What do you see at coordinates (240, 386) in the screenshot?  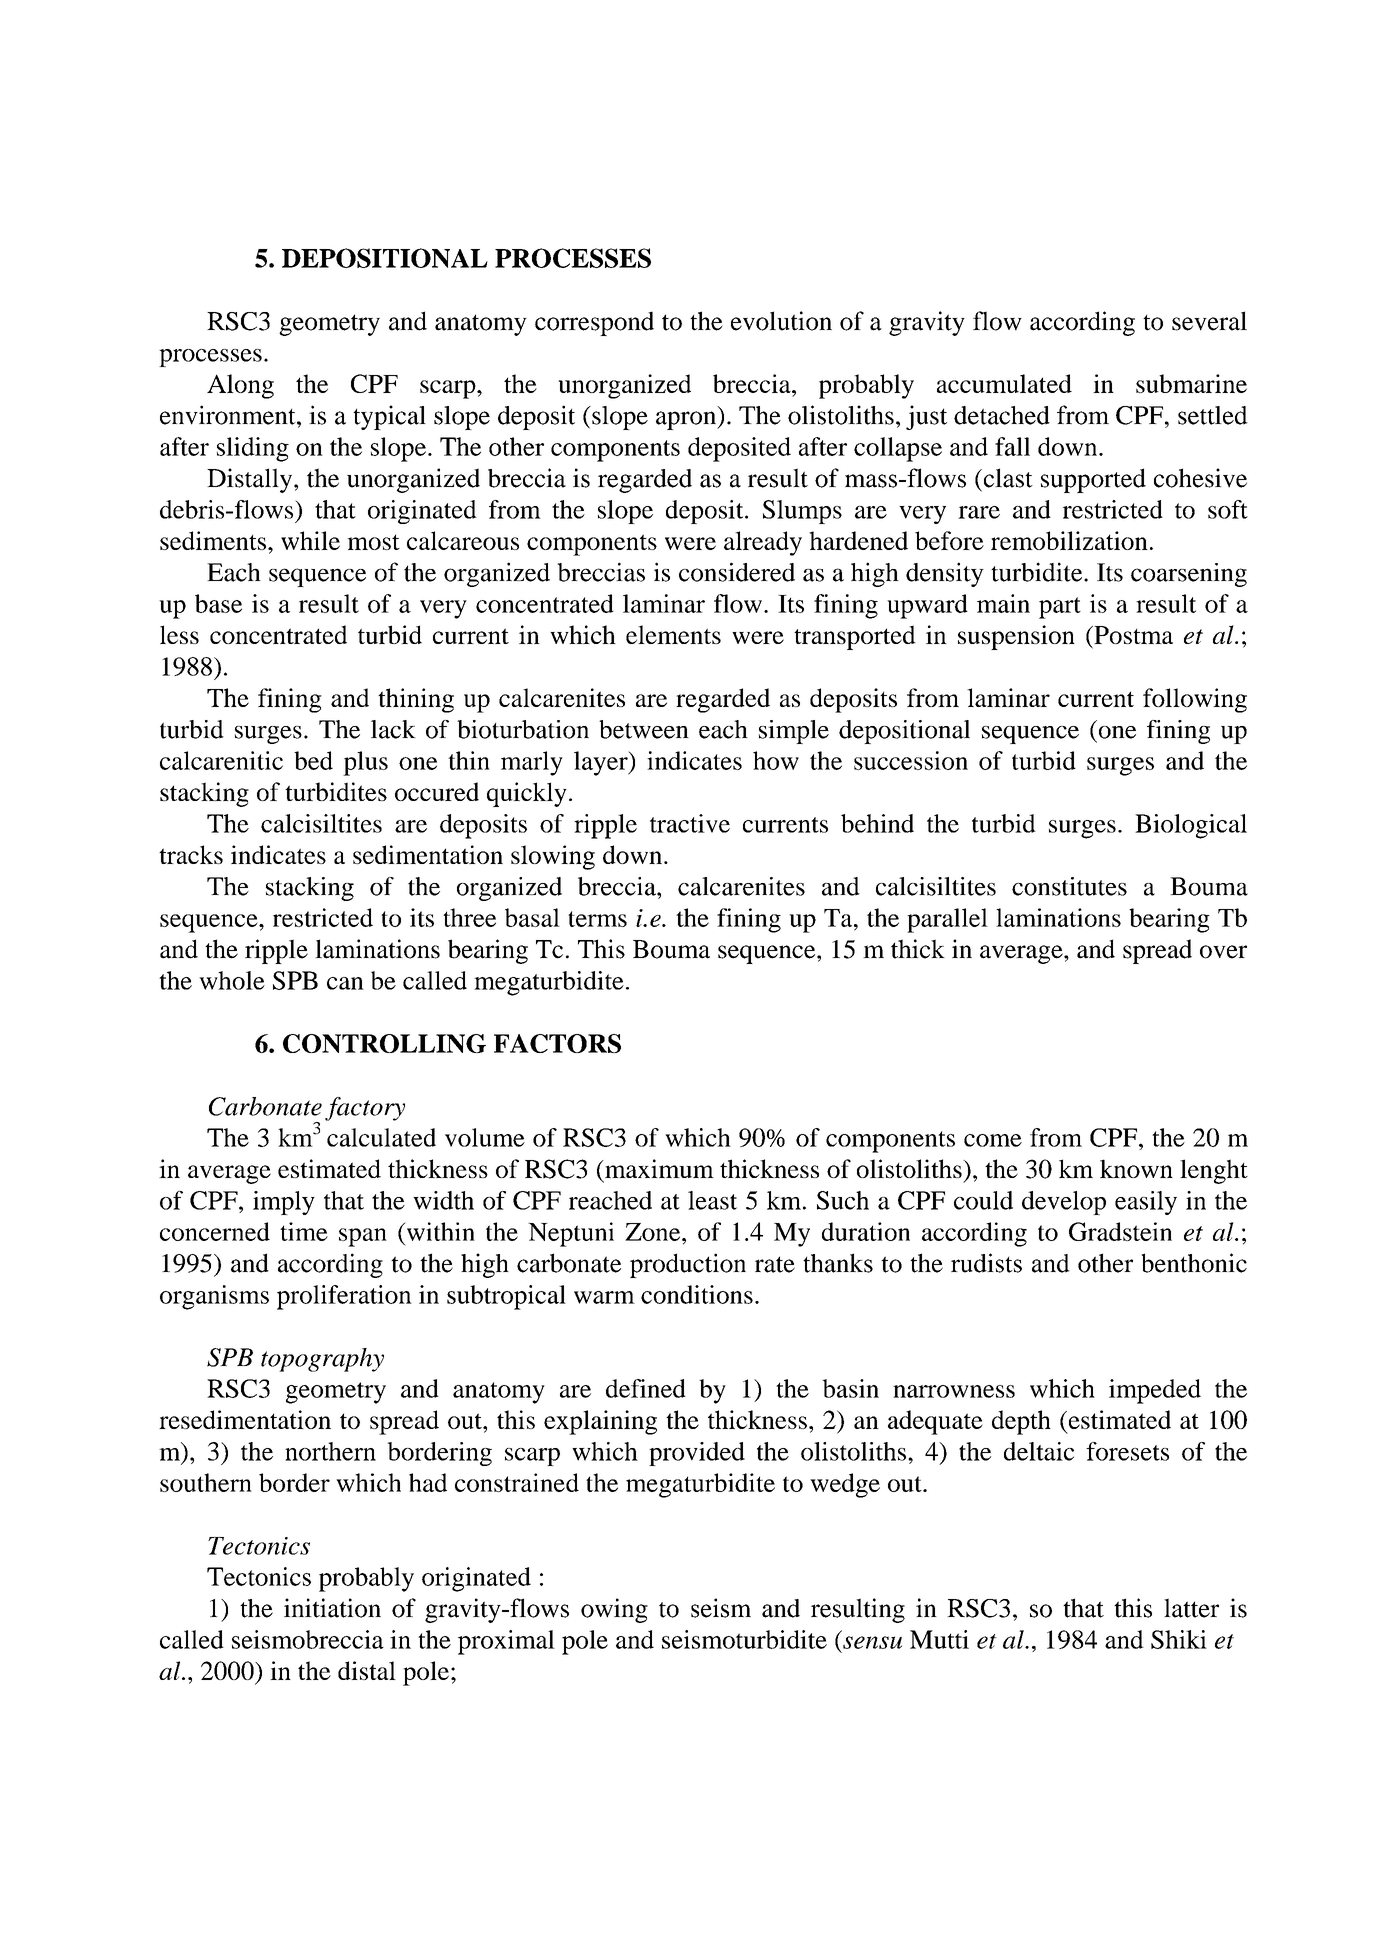 I see `Along` at bounding box center [240, 386].
